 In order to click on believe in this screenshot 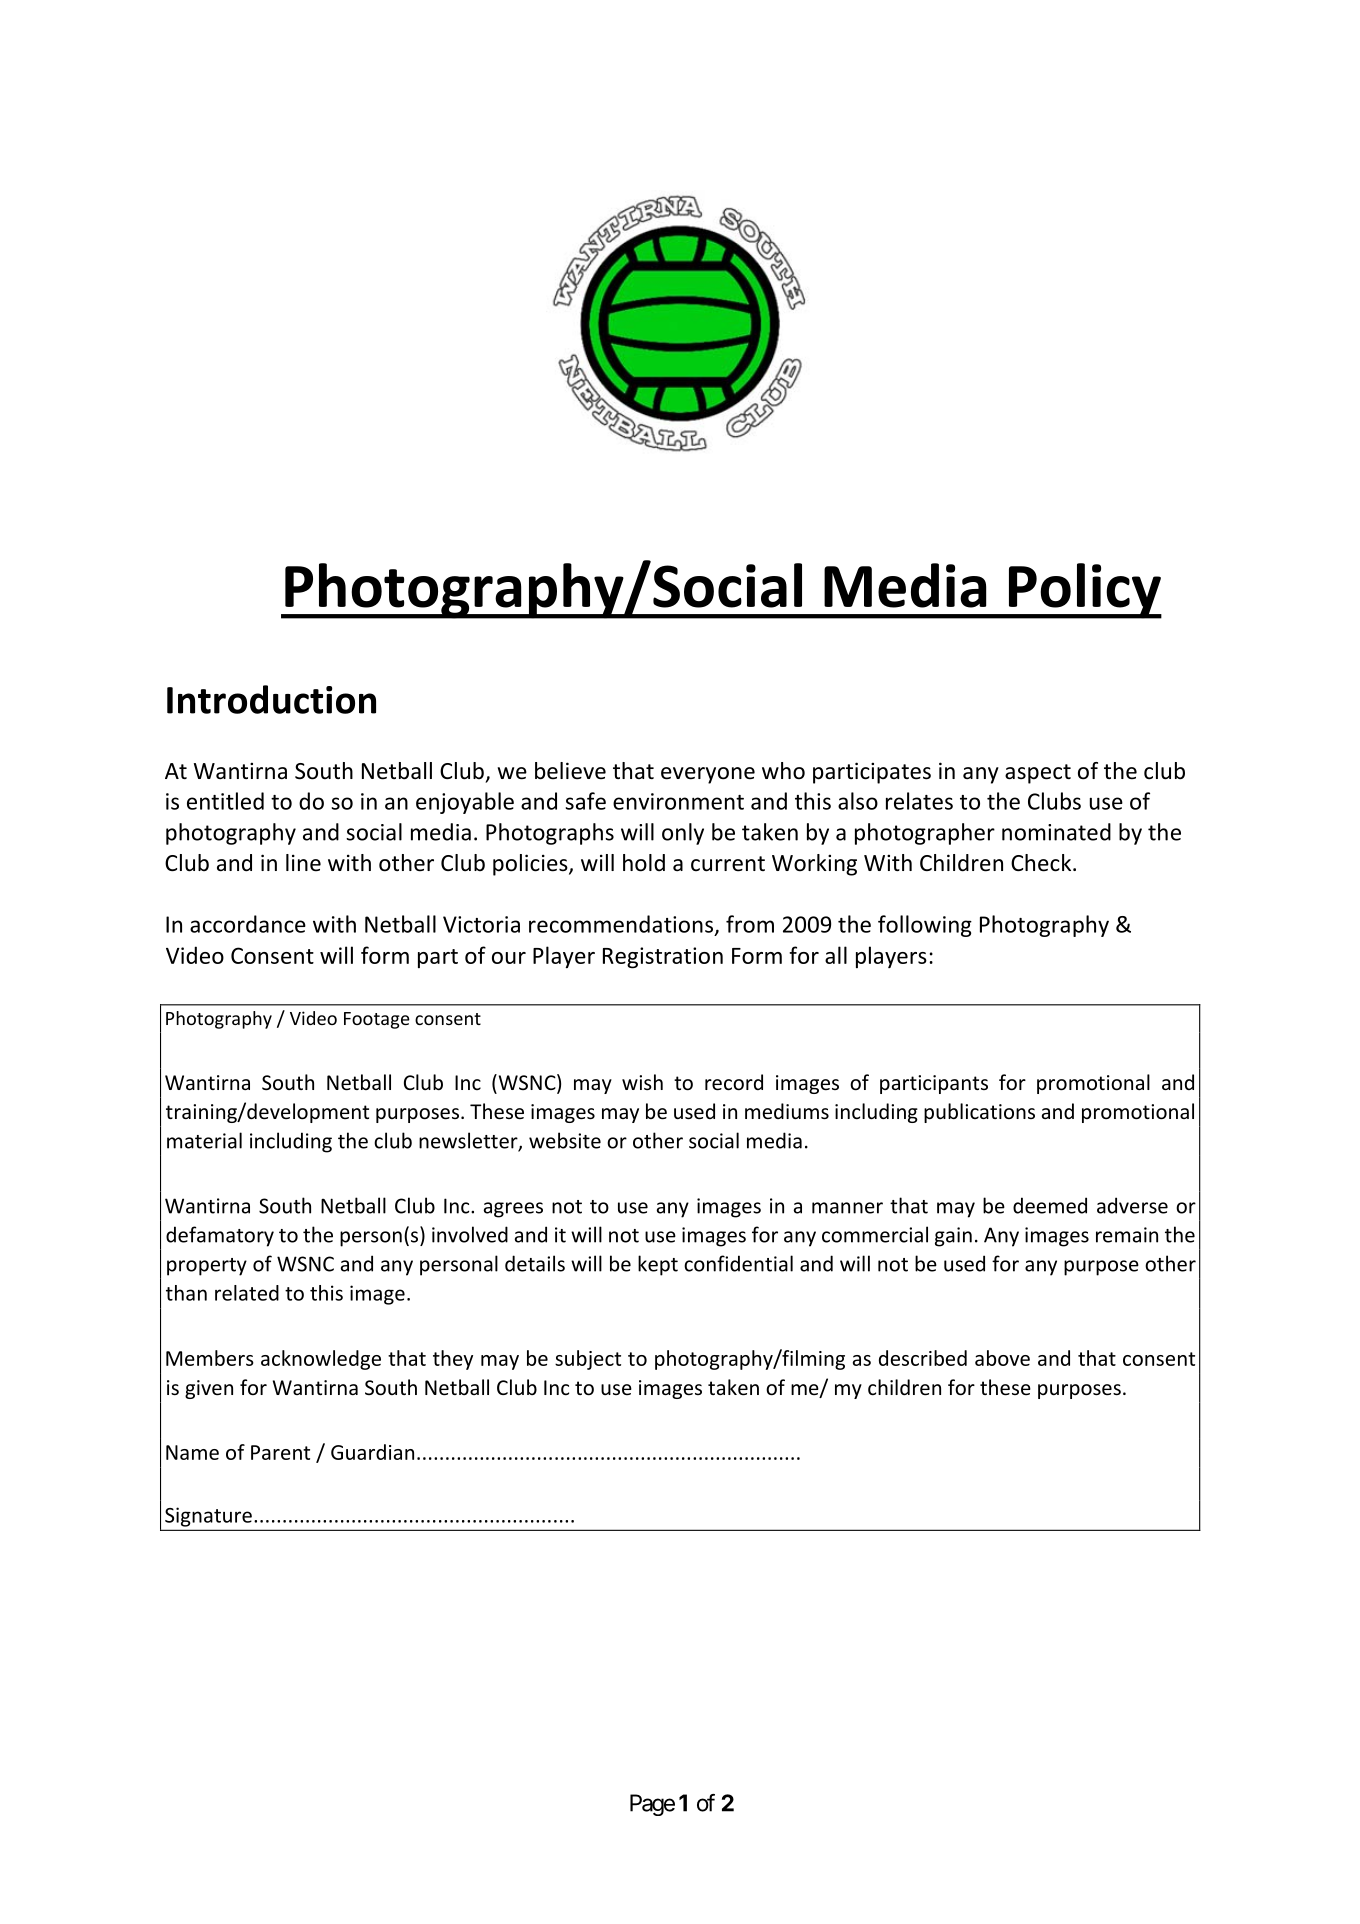, I will do `click(570, 771)`.
